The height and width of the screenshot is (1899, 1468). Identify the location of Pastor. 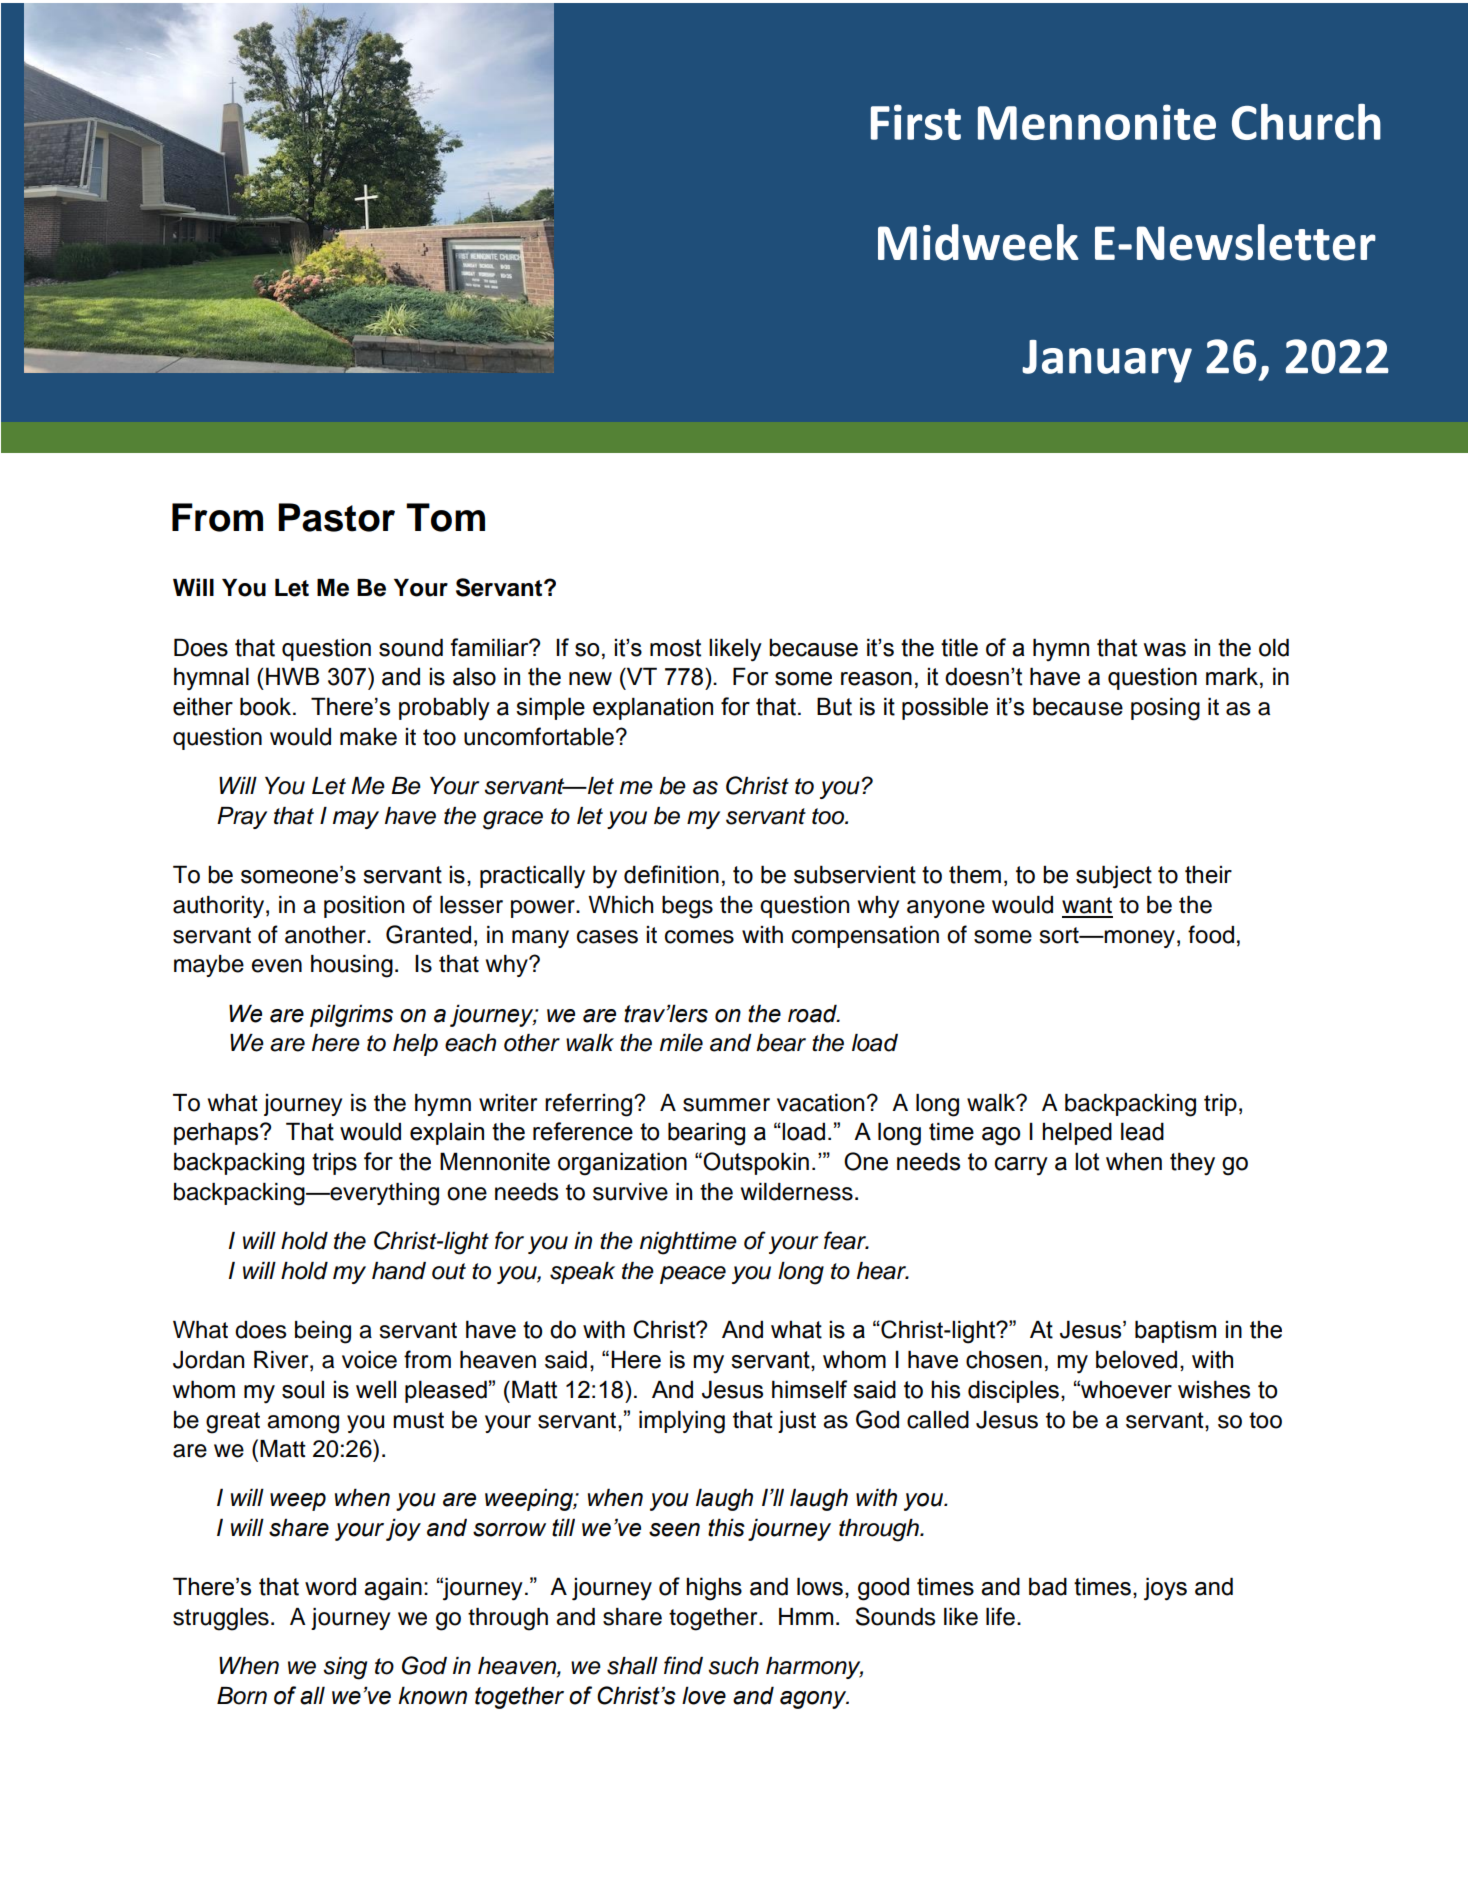
(336, 517).
